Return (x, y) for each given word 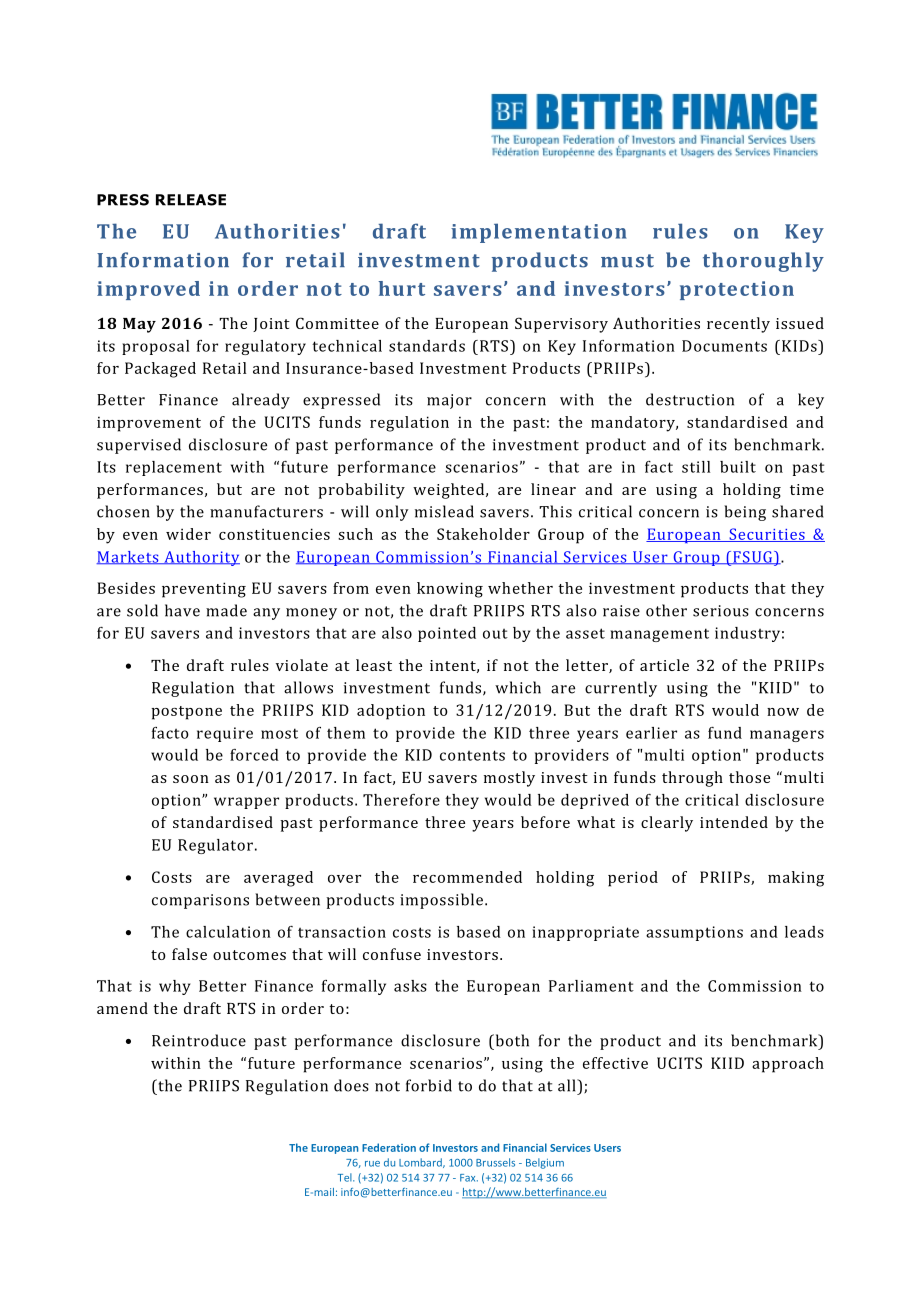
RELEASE (191, 200)
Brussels (495, 1162)
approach (788, 1065)
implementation (539, 233)
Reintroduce (199, 1040)
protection (737, 290)
